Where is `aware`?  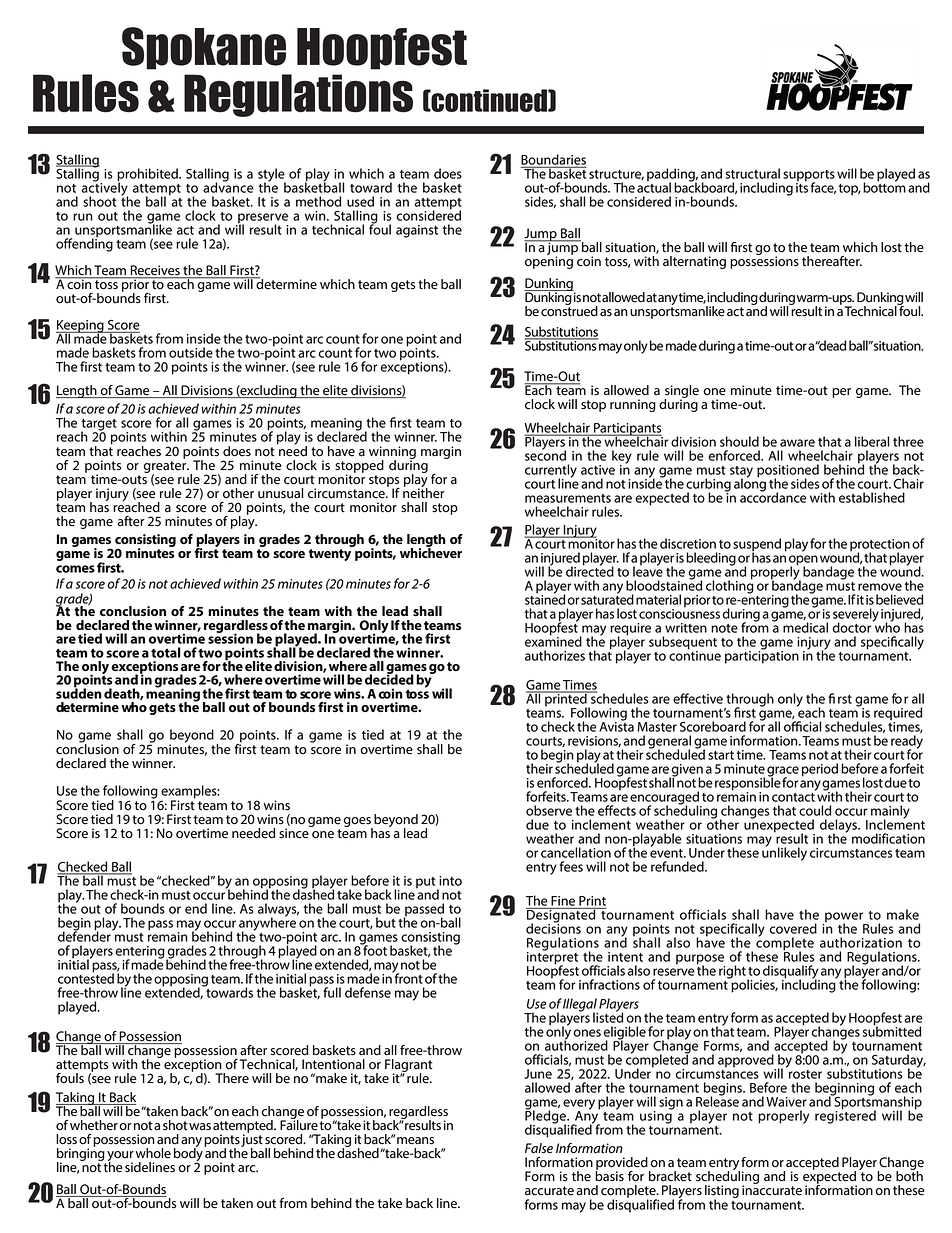
aware is located at coordinates (797, 443).
